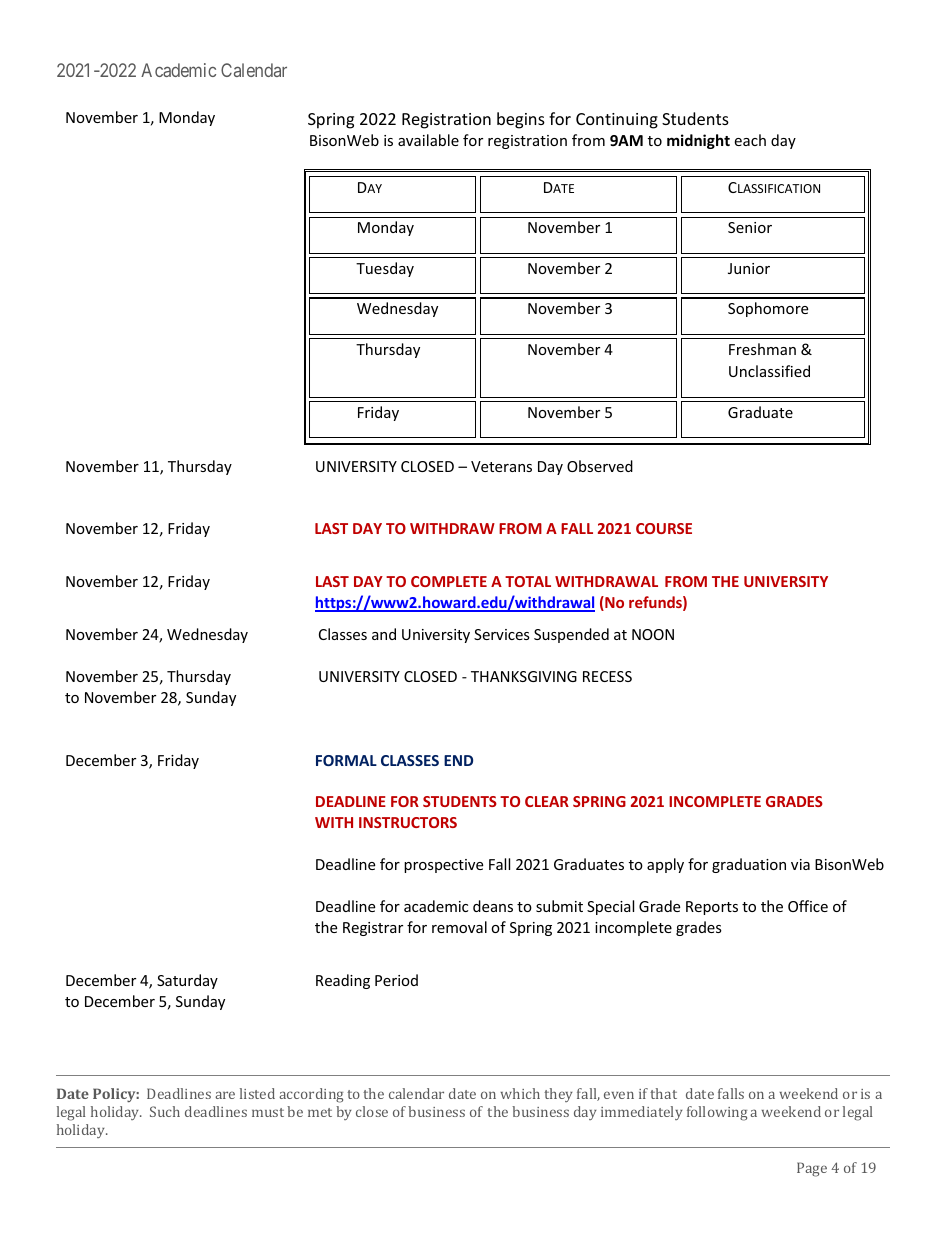  What do you see at coordinates (459, 927) in the screenshot?
I see `removal` at bounding box center [459, 927].
